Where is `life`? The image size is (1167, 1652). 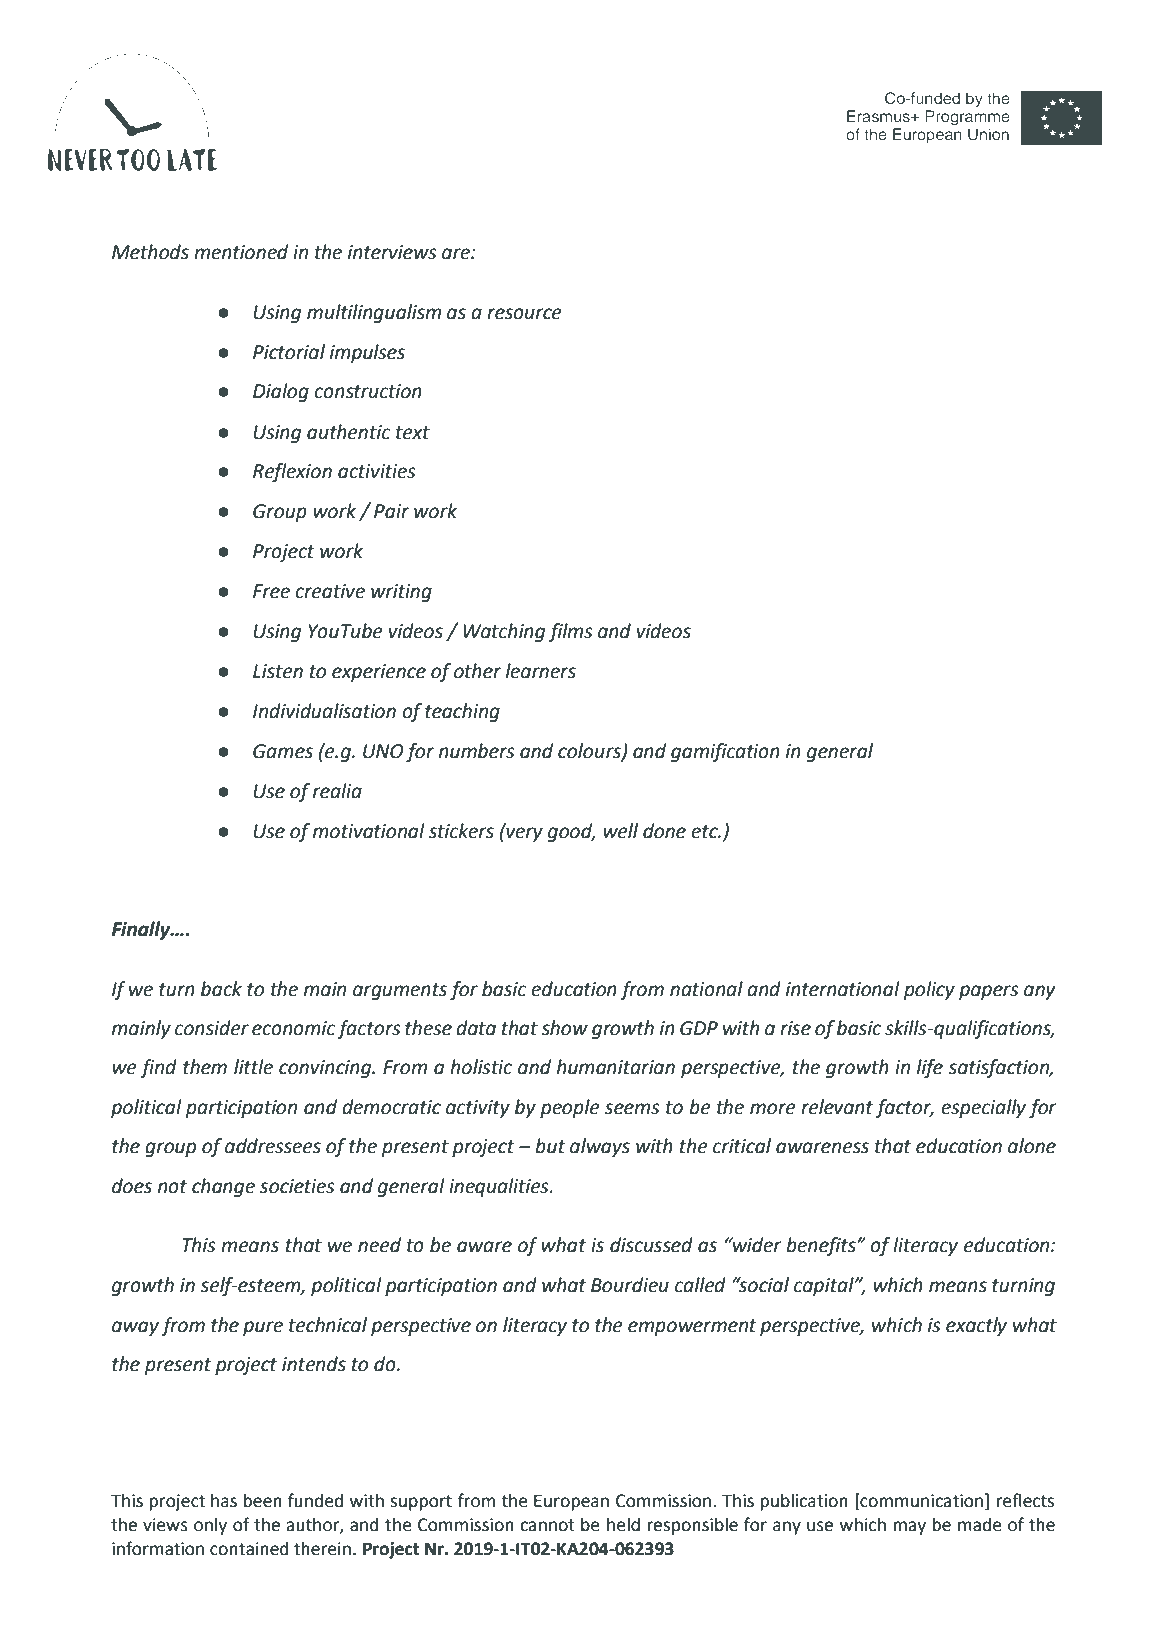 life is located at coordinates (930, 1068).
